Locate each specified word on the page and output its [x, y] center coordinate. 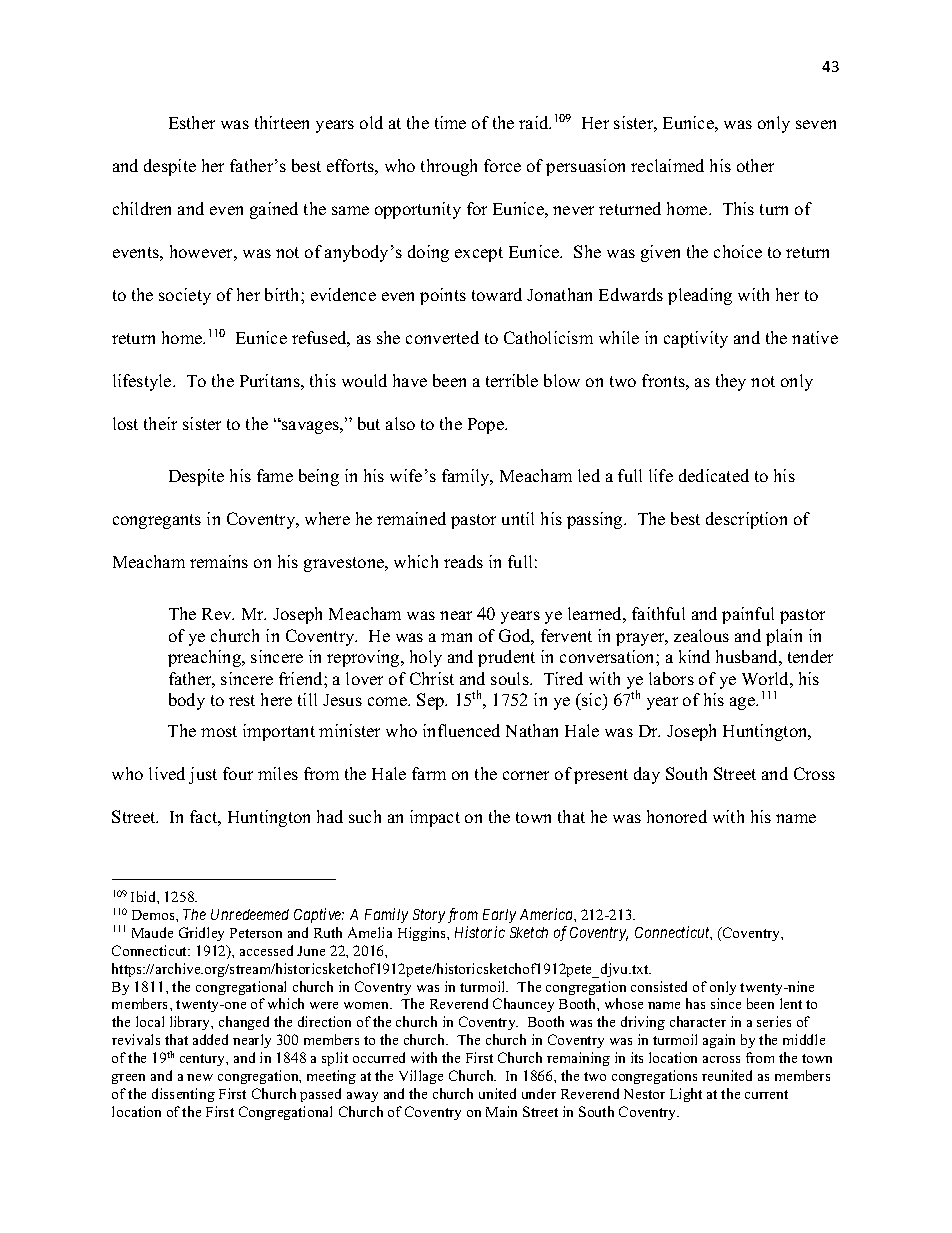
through [449, 167]
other [755, 165]
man [456, 637]
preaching [206, 658]
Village [421, 1077]
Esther [192, 122]
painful [748, 615]
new [200, 1077]
